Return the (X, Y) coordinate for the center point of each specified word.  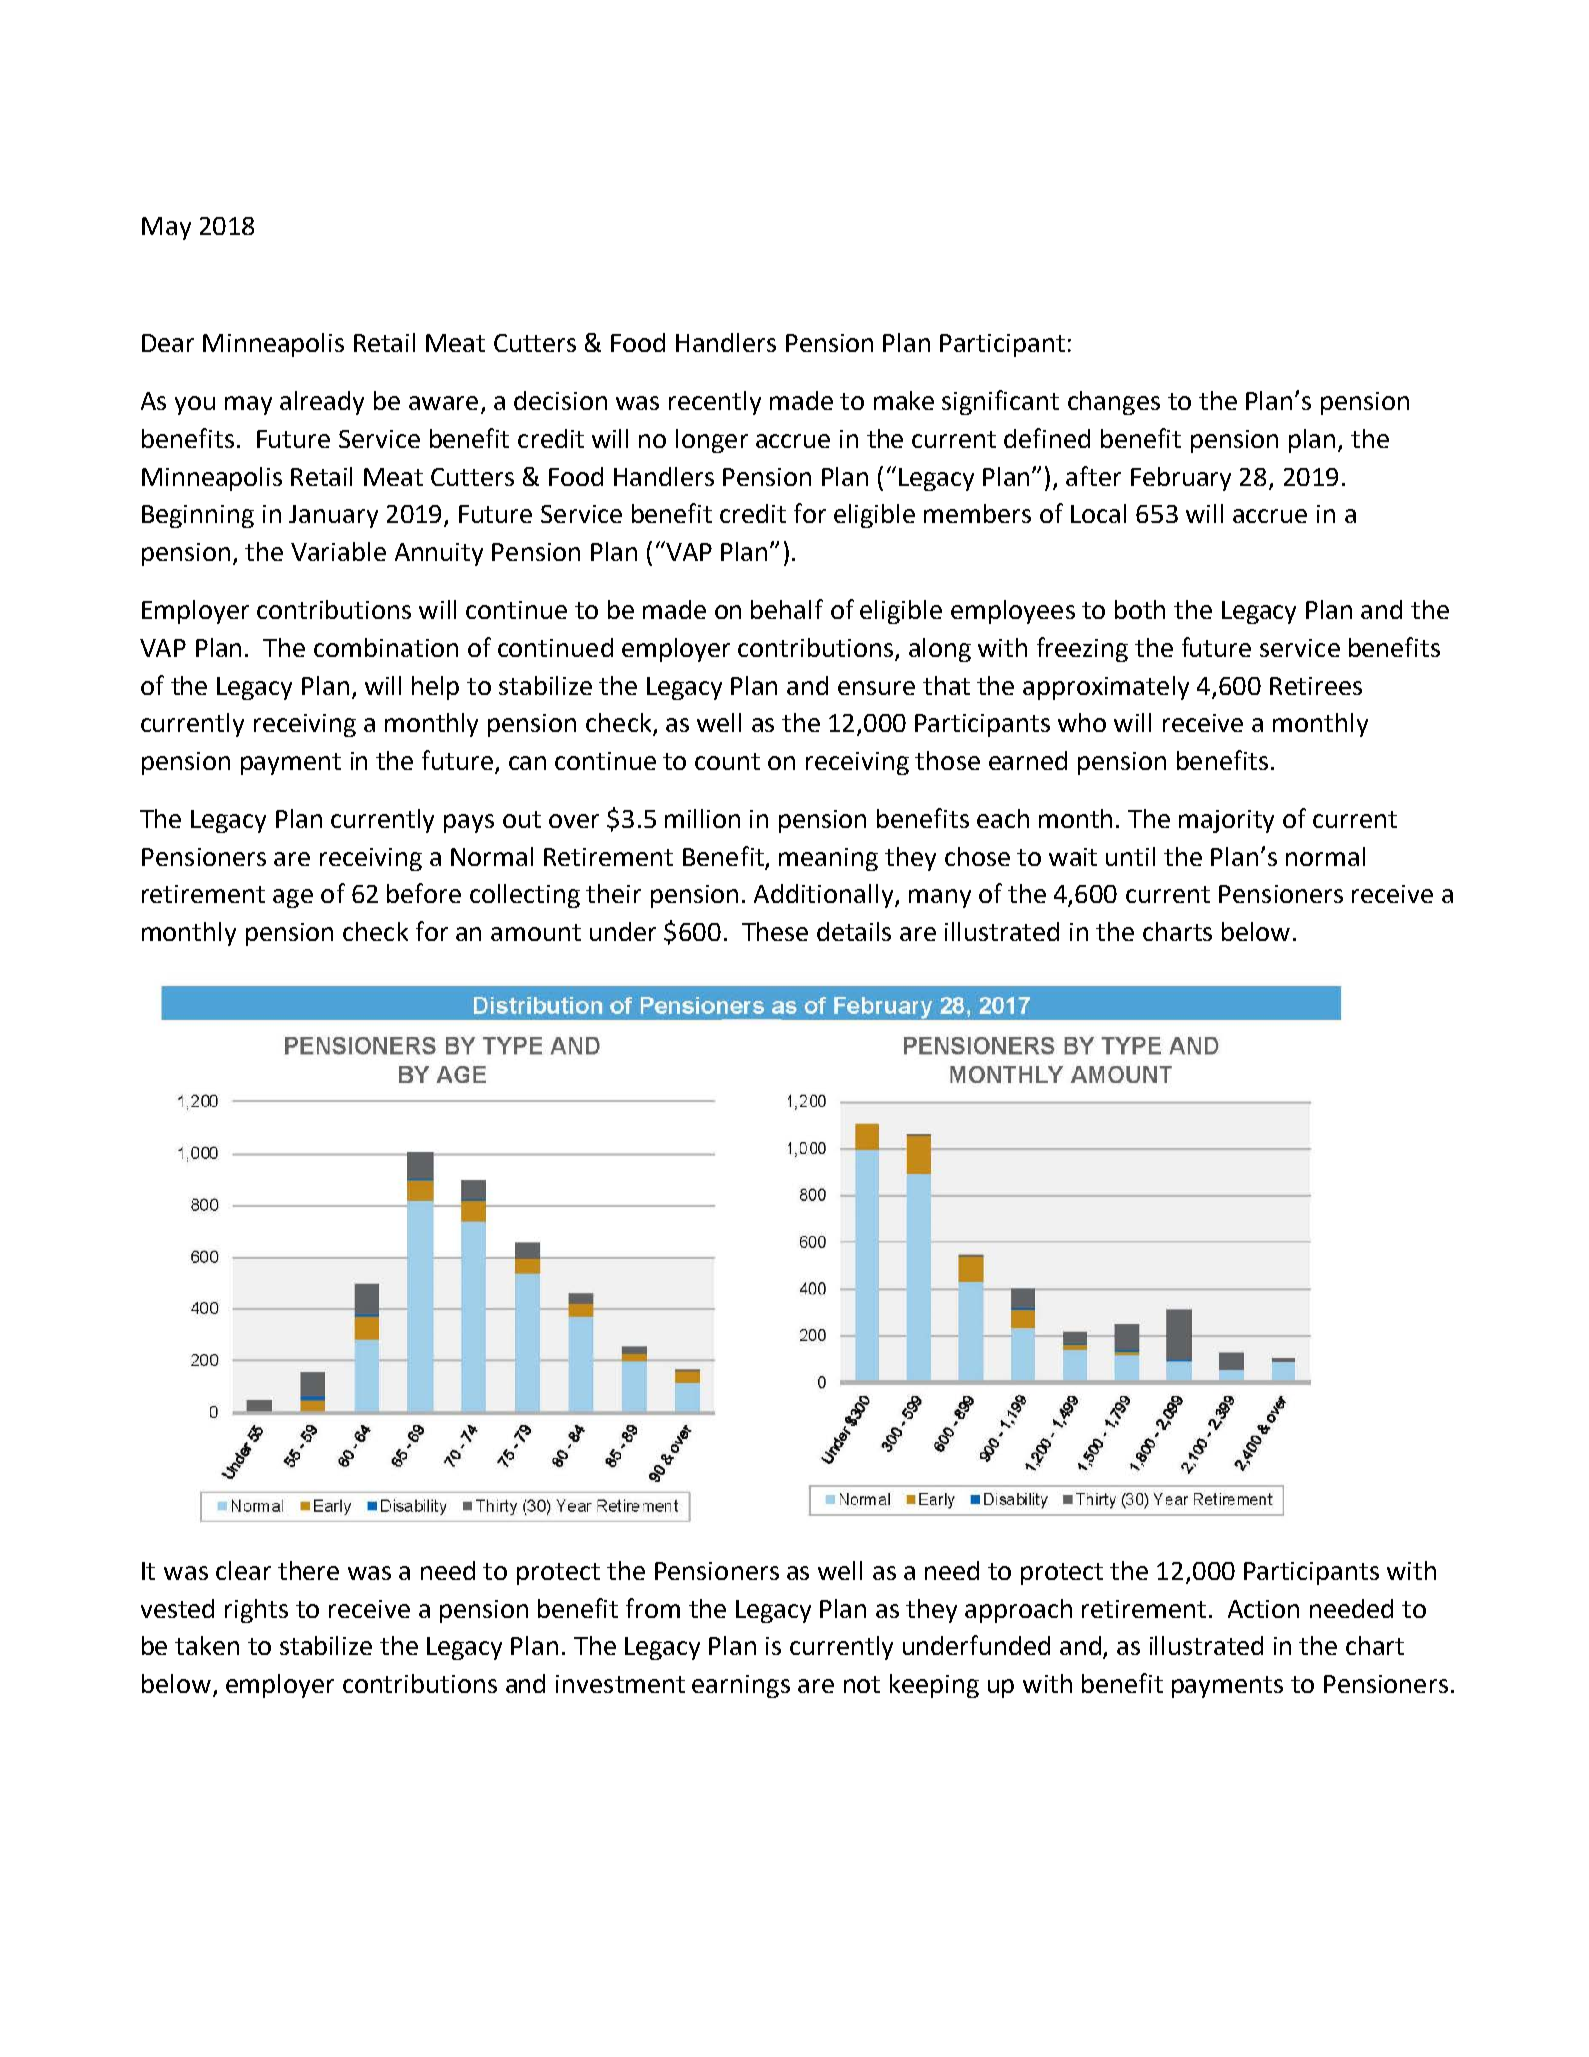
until (1130, 856)
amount (536, 932)
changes (1114, 403)
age (293, 898)
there (308, 1570)
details (854, 931)
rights (256, 1611)
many (940, 898)
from (653, 1608)
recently (715, 403)
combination (386, 647)
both (1140, 609)
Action (1263, 1609)
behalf (787, 609)
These (775, 931)
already (322, 403)
